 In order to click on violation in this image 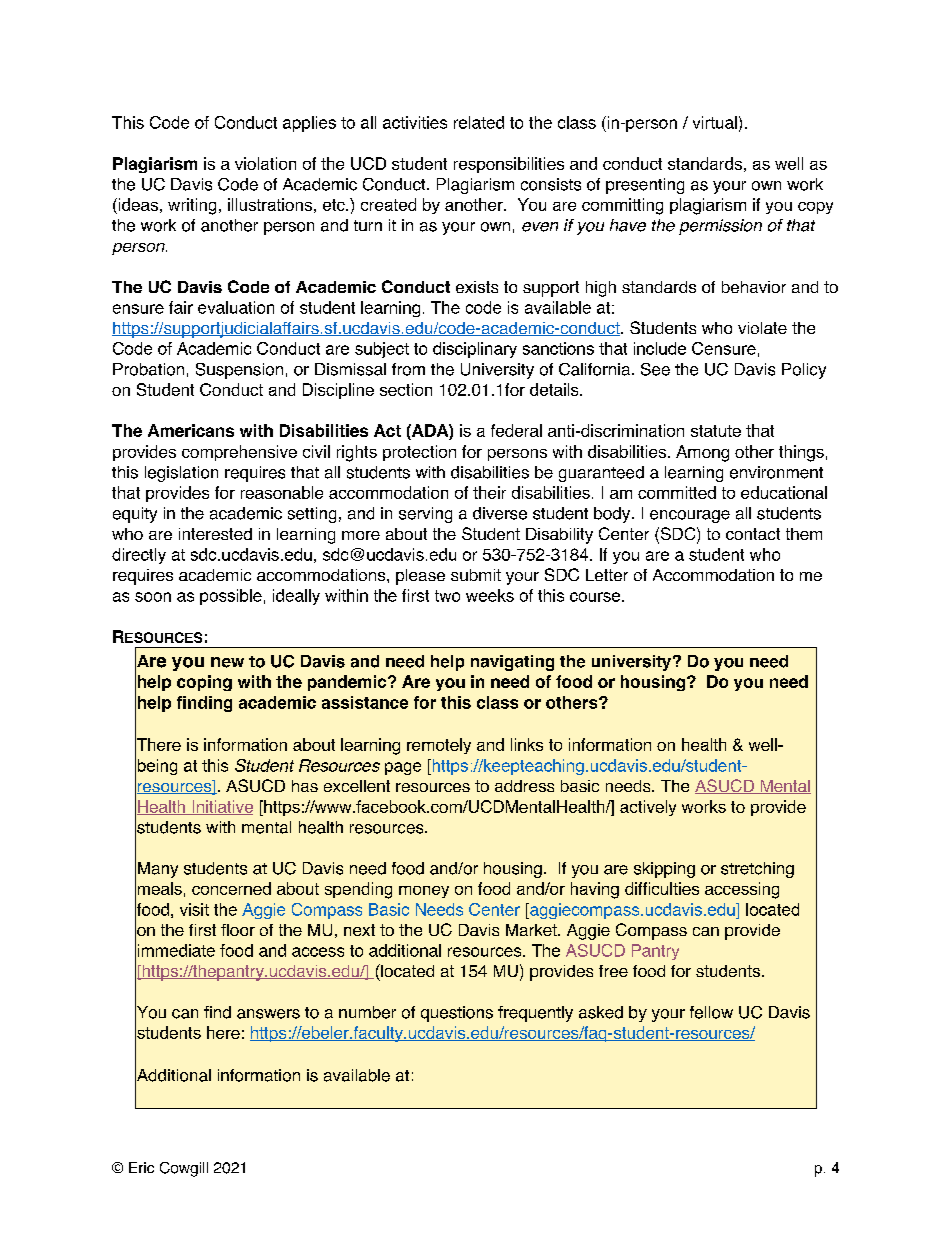, I will do `click(265, 163)`.
